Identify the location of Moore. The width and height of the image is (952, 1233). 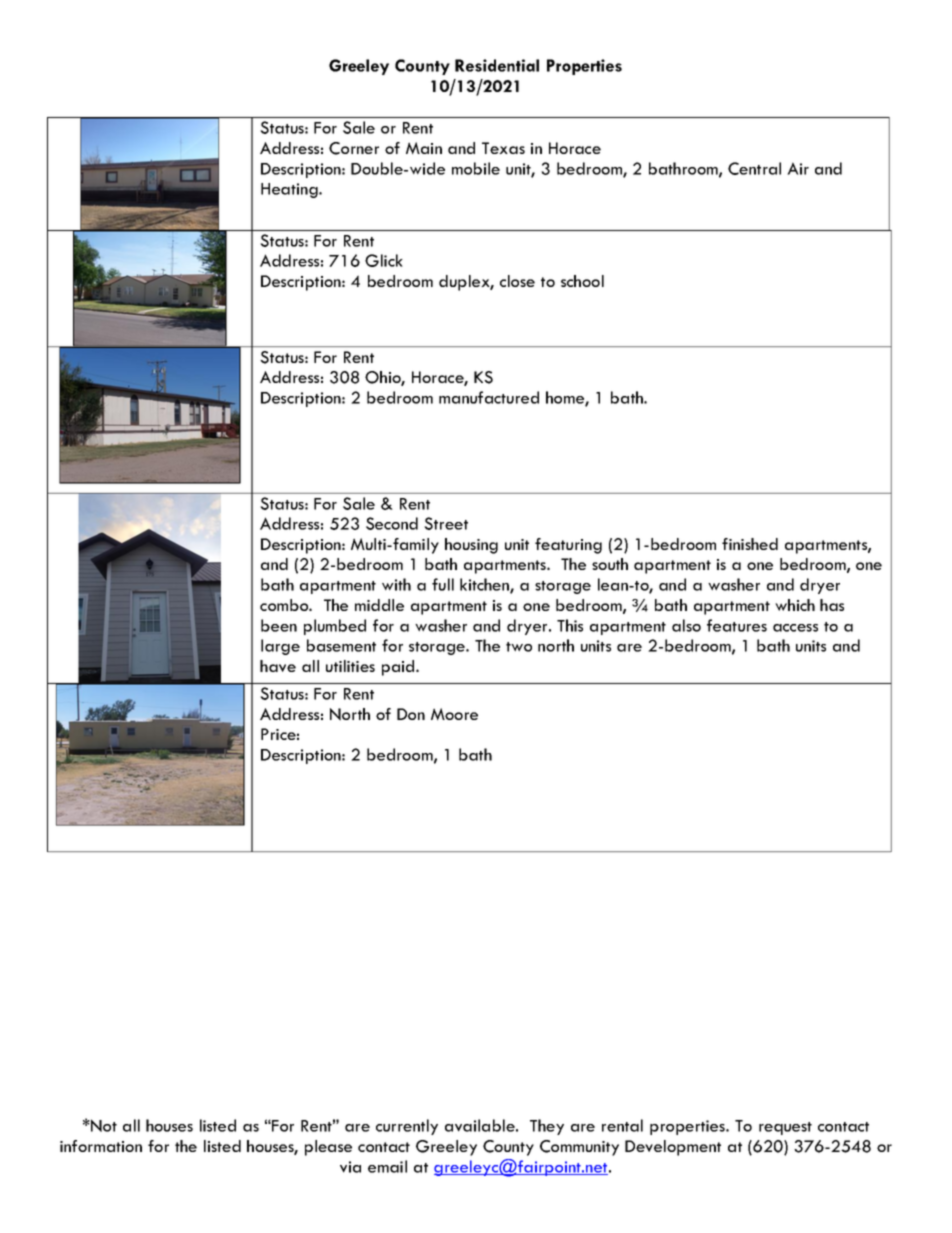
(454, 714).
